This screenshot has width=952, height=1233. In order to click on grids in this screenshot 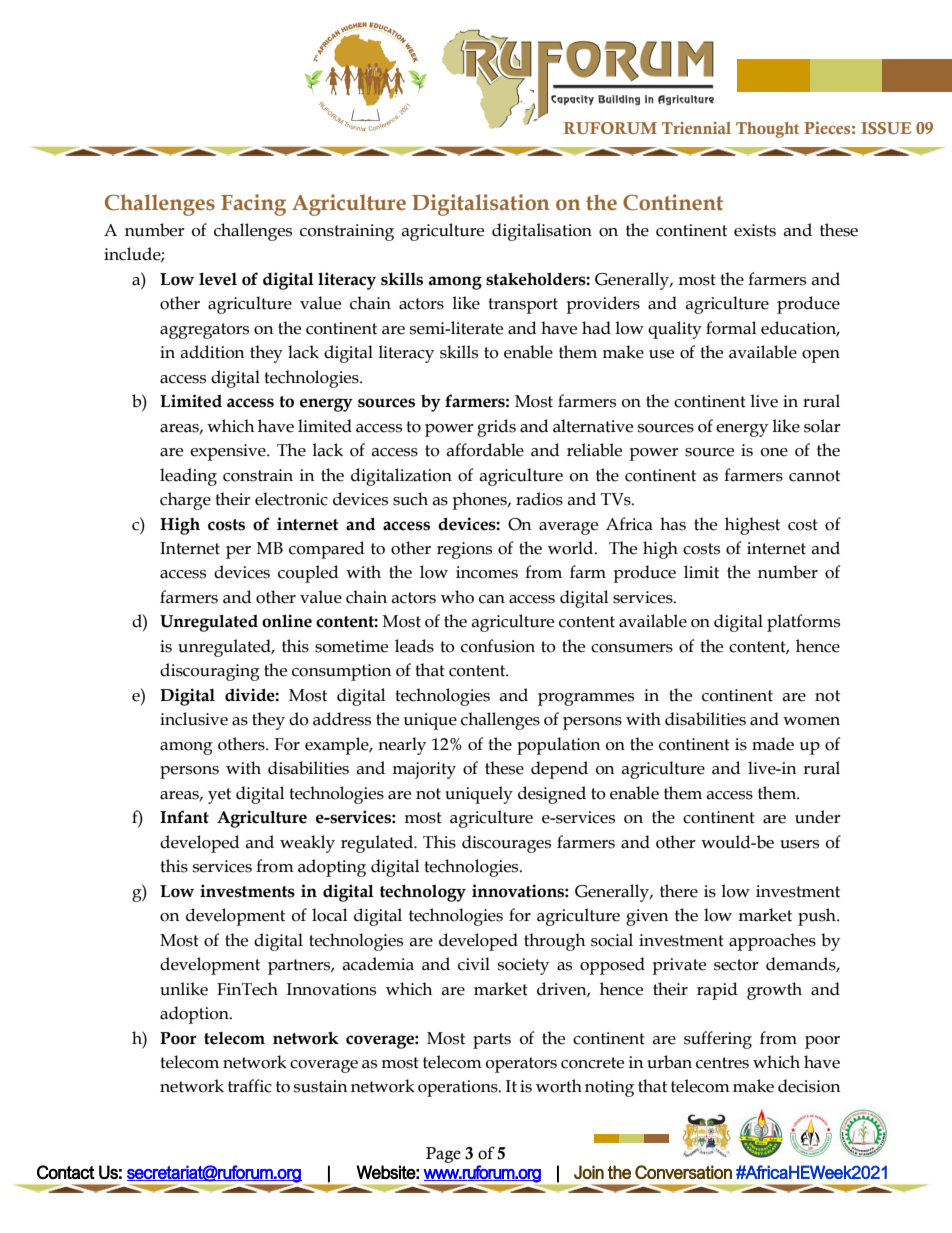, I will do `click(496, 428)`.
